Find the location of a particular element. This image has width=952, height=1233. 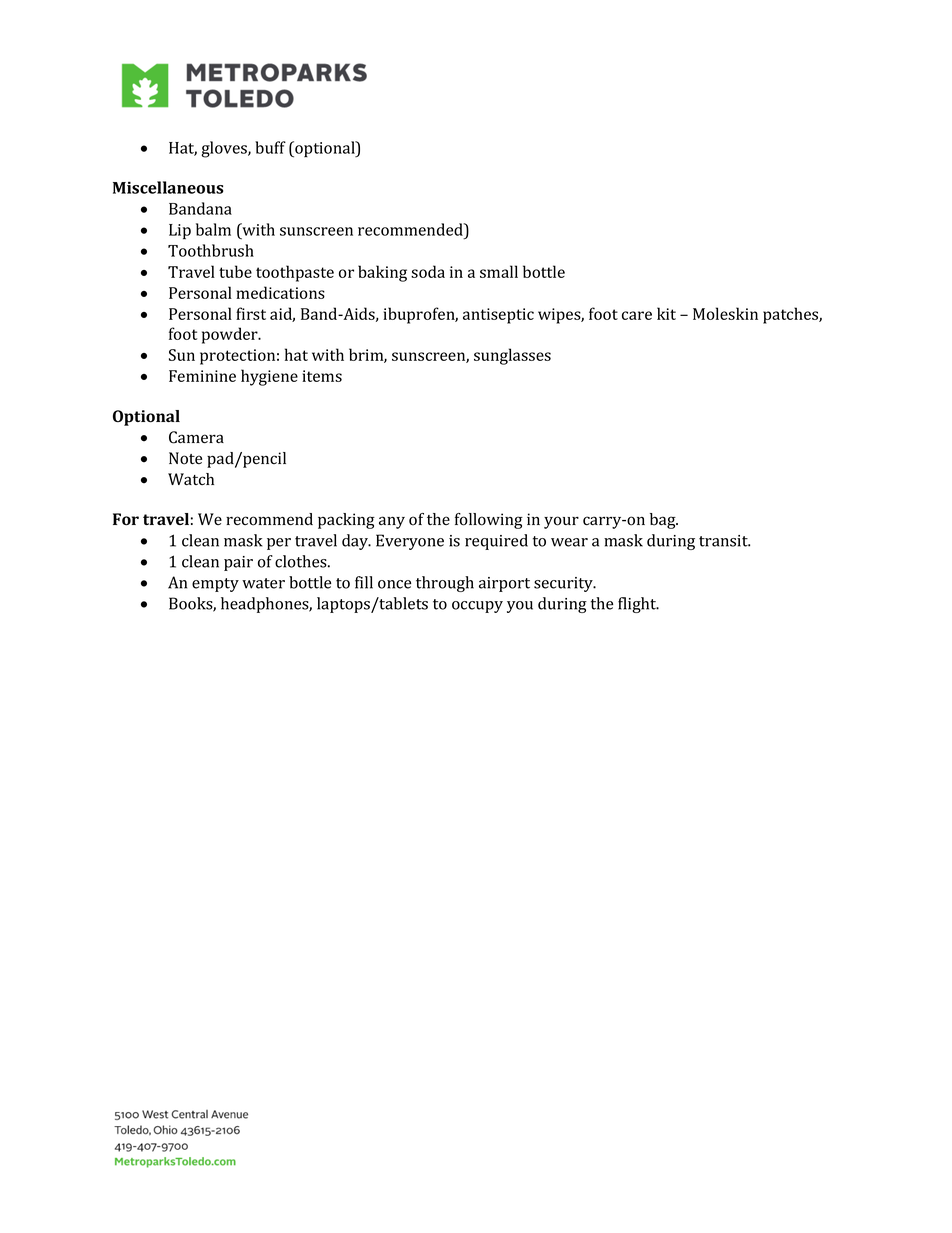

any is located at coordinates (392, 522).
